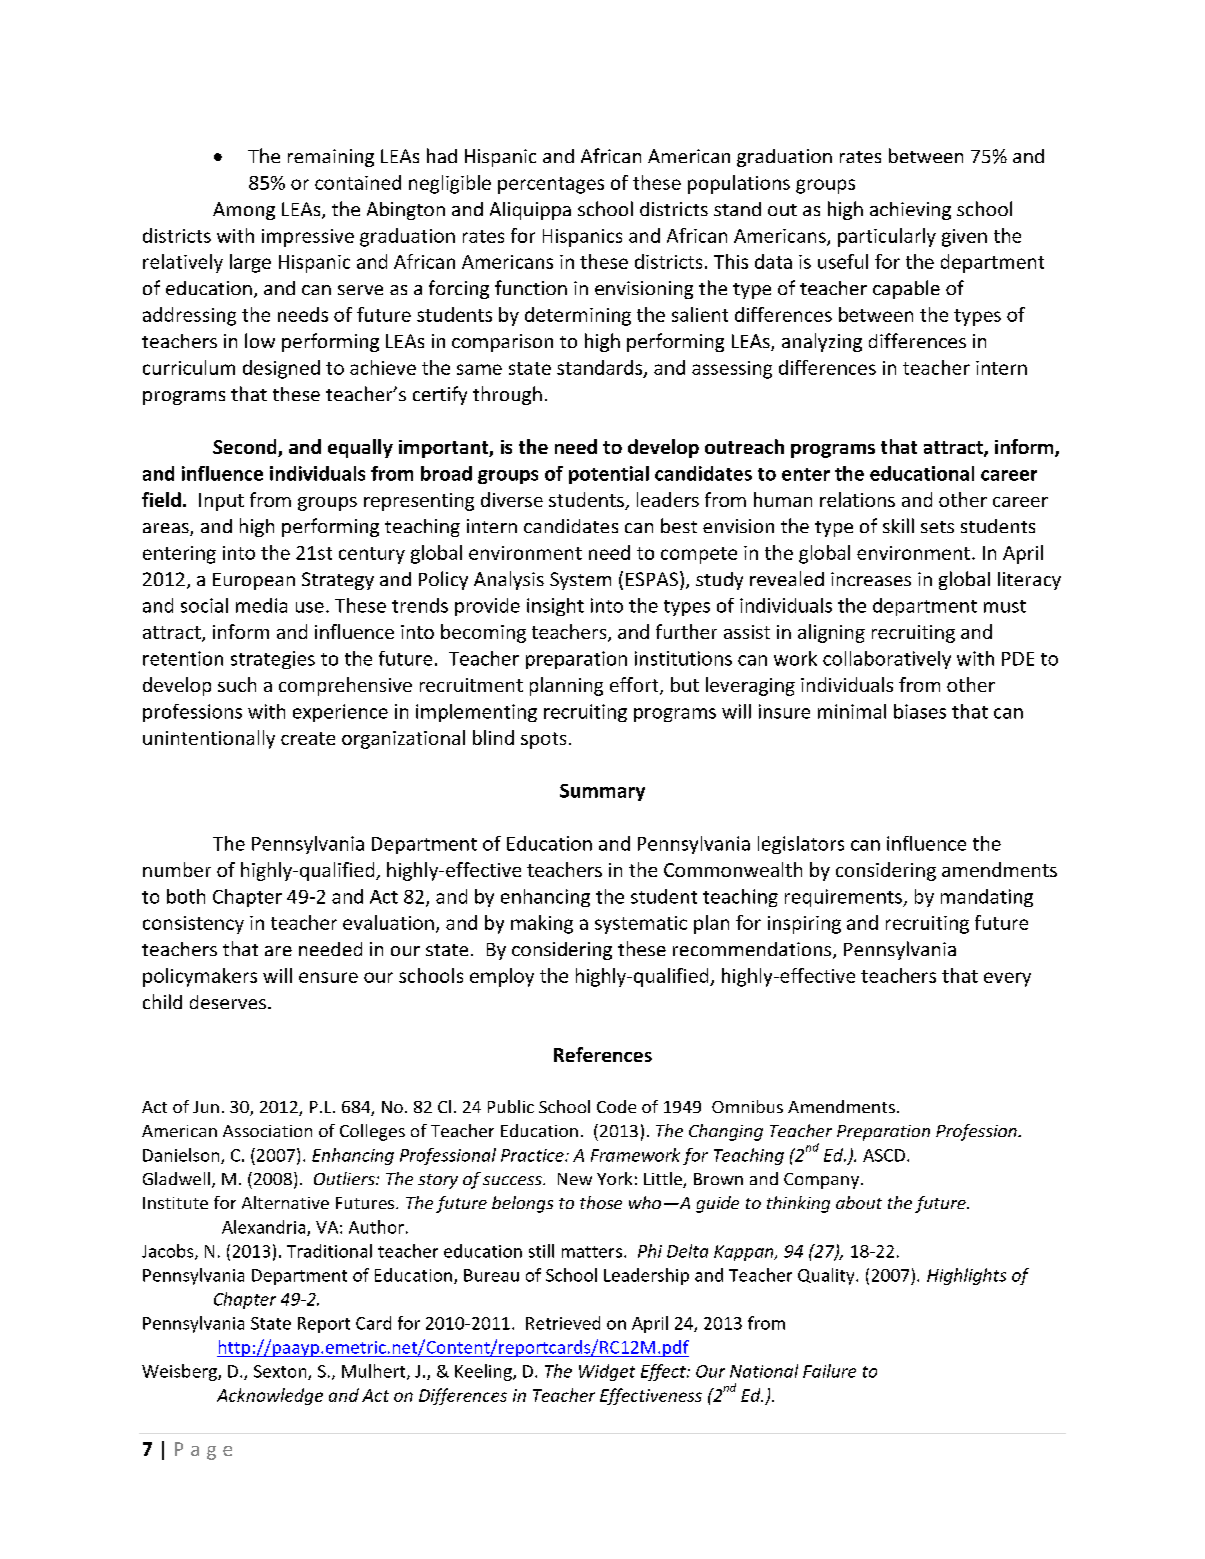  I want to click on percentages, so click(551, 185).
